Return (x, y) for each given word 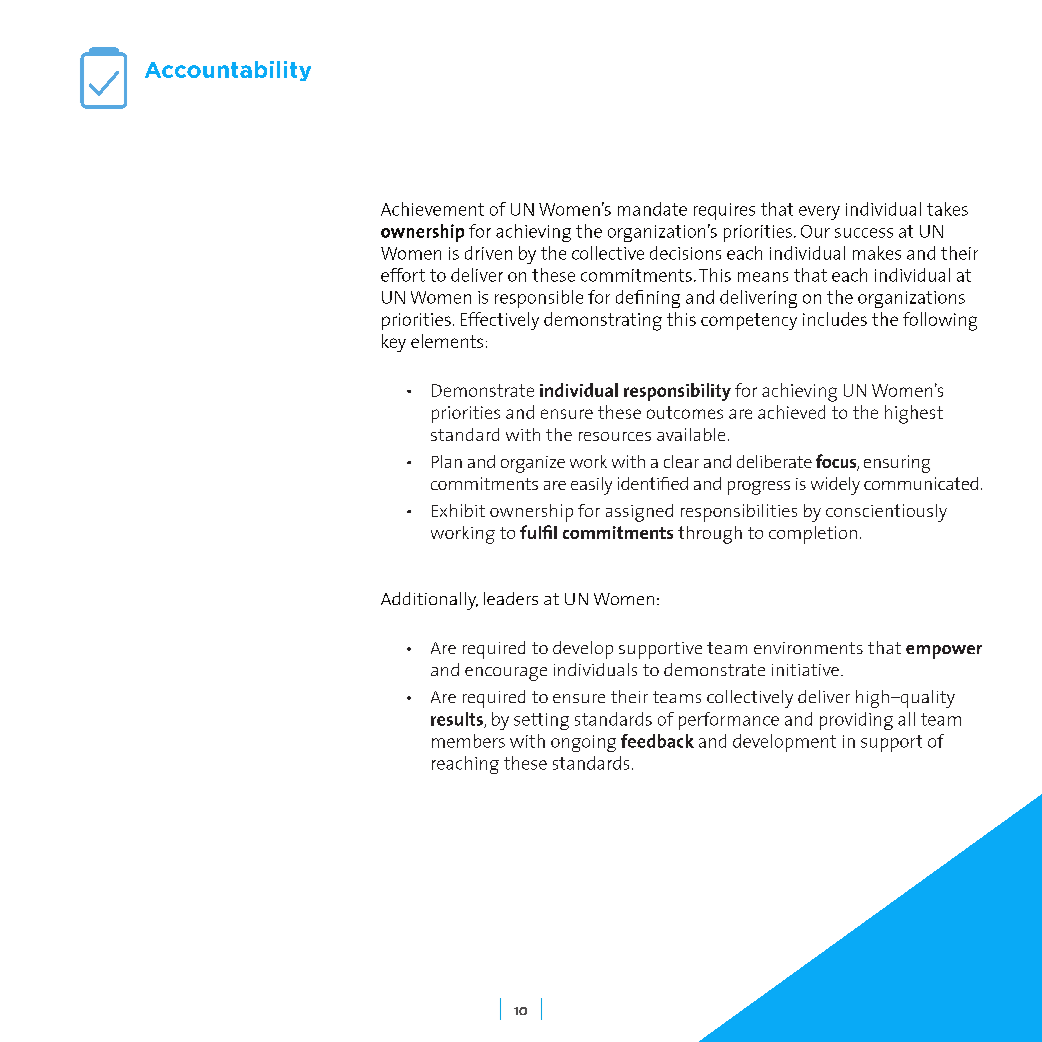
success (864, 233)
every (819, 213)
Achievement (432, 209)
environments (808, 648)
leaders (511, 598)
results (458, 720)
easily (591, 486)
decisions (685, 253)
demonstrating (603, 321)
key (394, 343)
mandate (652, 209)
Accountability (228, 71)
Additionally (429, 601)
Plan (447, 461)
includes (835, 319)
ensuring (897, 464)
